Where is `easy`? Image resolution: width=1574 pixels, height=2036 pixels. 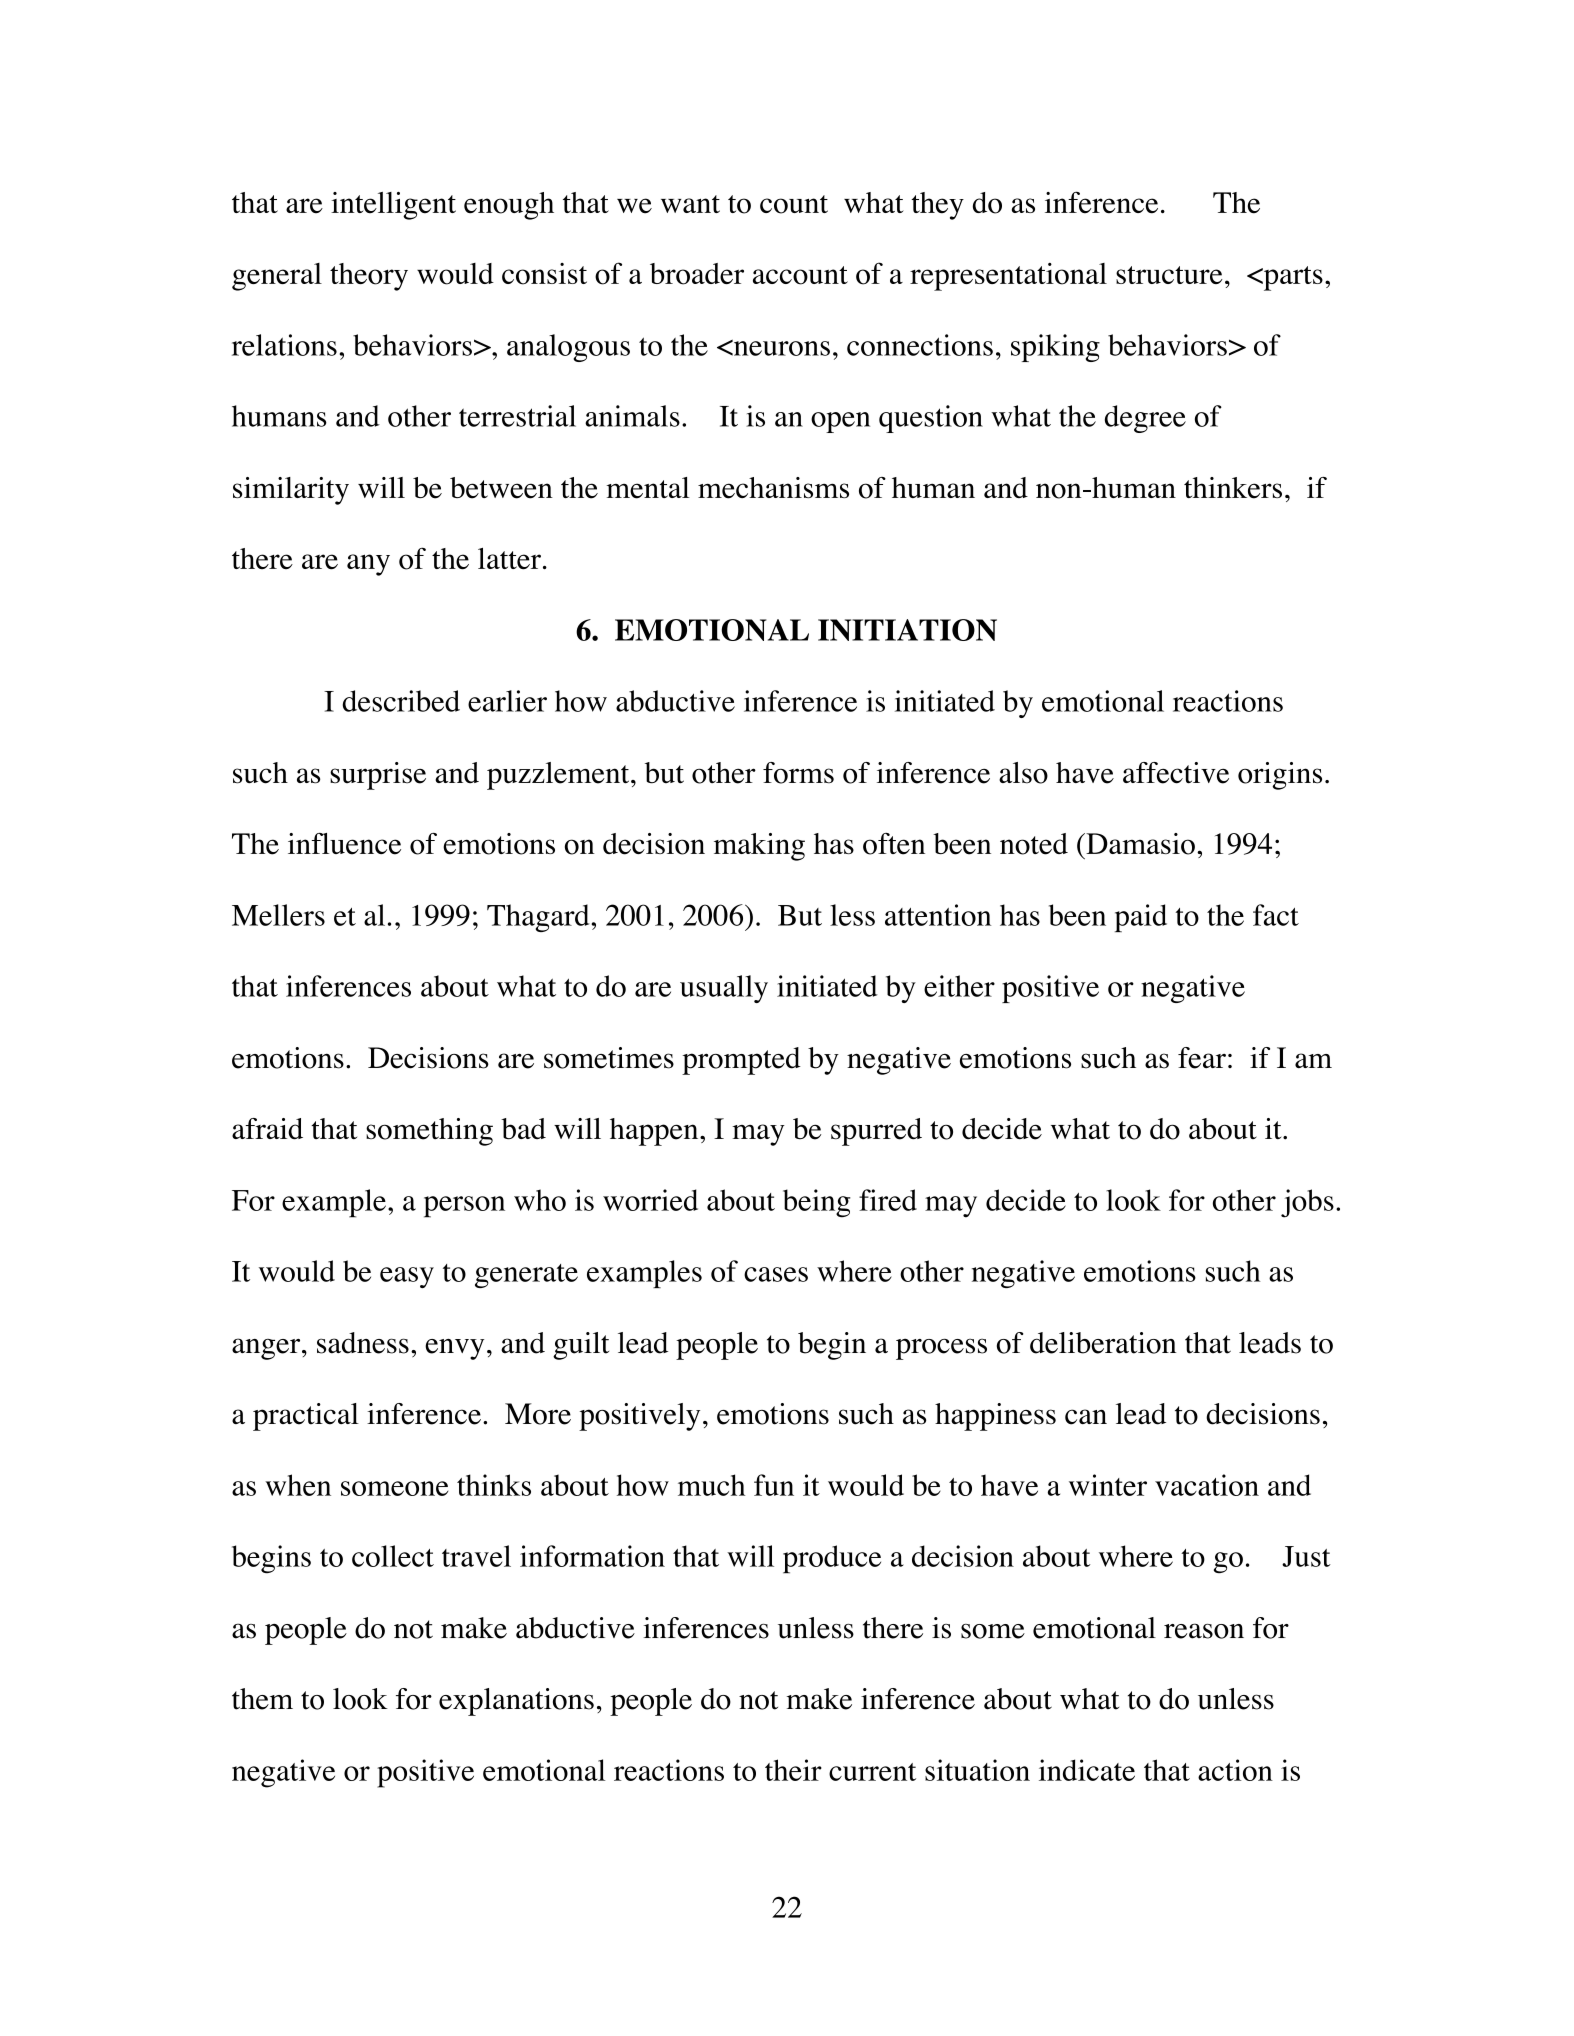 easy is located at coordinates (407, 1277).
